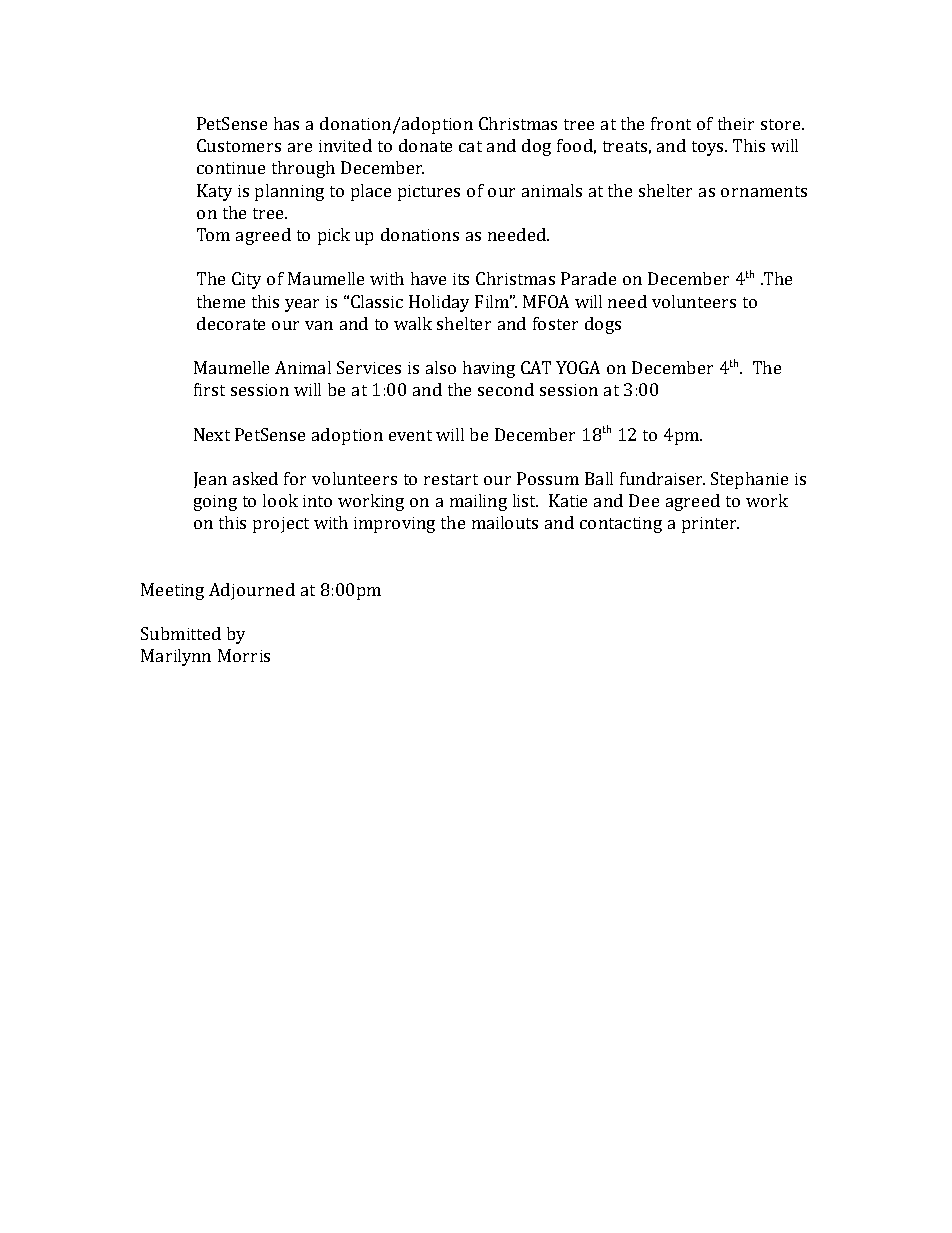 This screenshot has width=952, height=1233. Describe the element at coordinates (244, 655) in the screenshot. I see `Morris` at that location.
